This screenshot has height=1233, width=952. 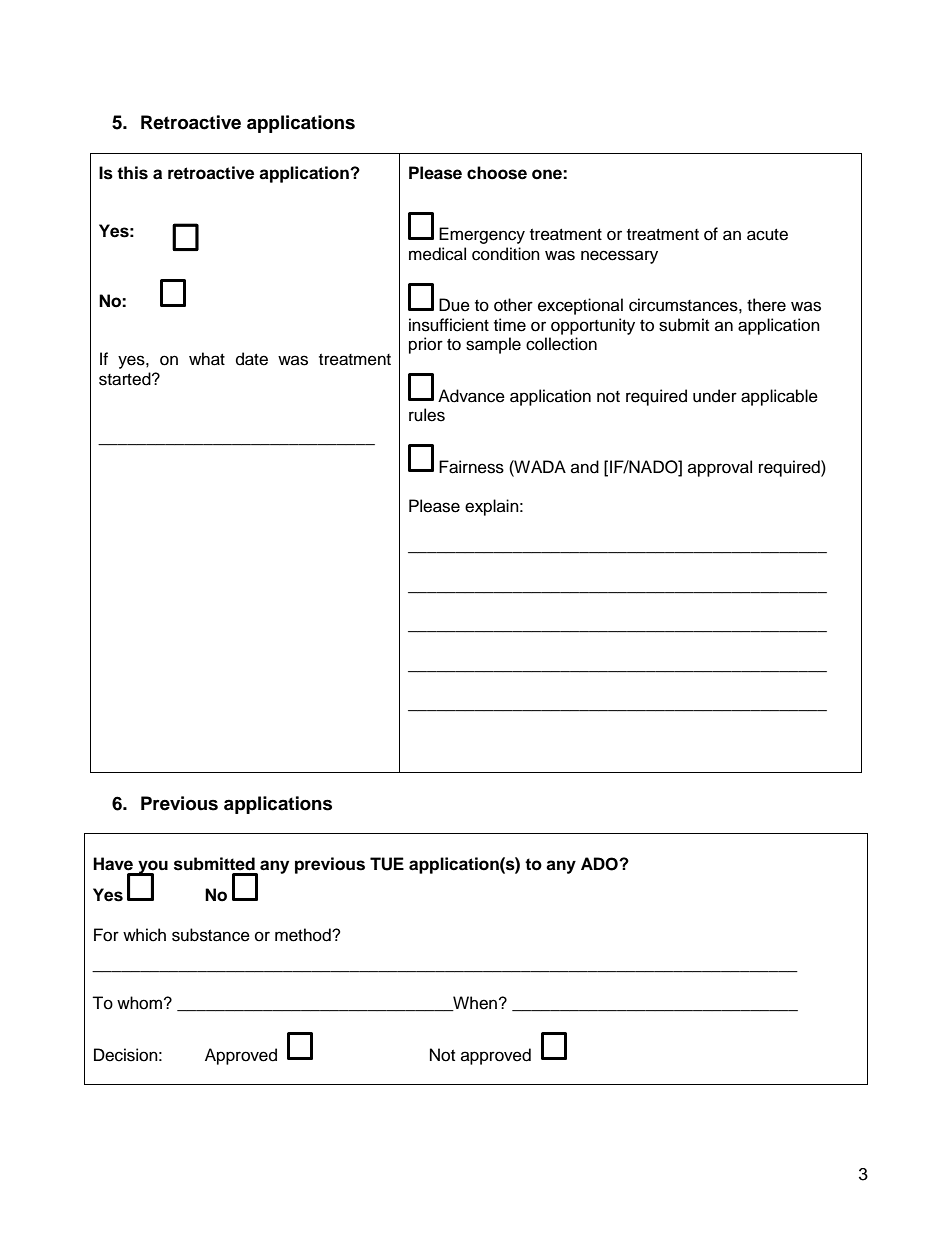 I want to click on substance, so click(x=211, y=935).
